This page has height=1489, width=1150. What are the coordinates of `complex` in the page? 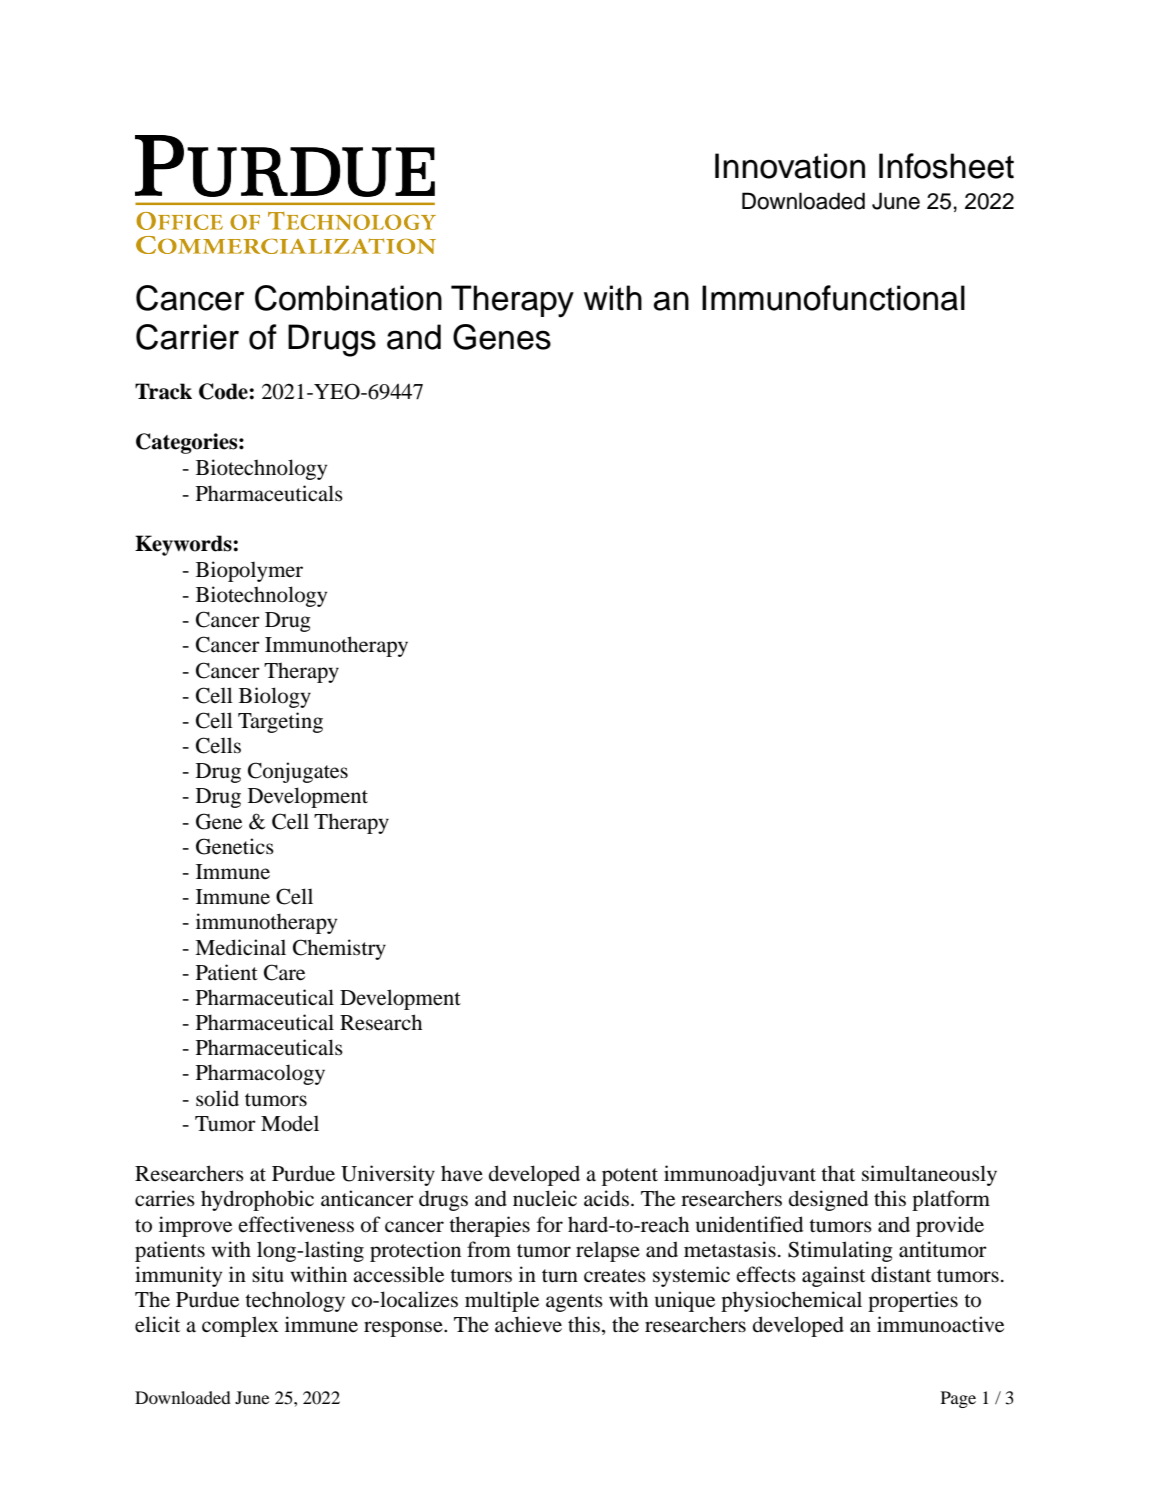 It's located at (240, 1326).
